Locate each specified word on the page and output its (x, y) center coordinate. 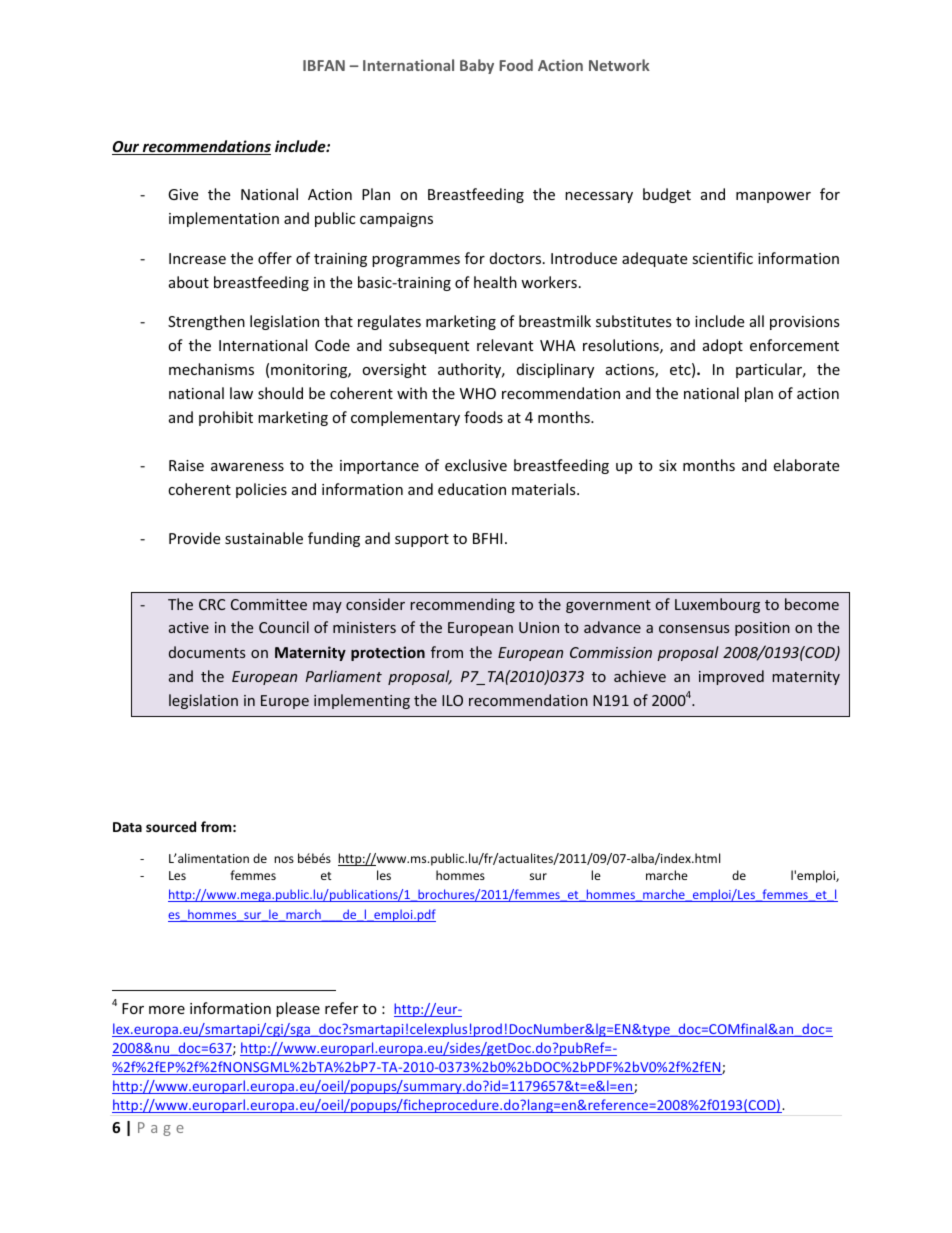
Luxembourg (717, 605)
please (298, 1009)
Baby (477, 66)
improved (731, 677)
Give (183, 194)
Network (619, 65)
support (422, 540)
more (167, 1010)
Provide (194, 538)
